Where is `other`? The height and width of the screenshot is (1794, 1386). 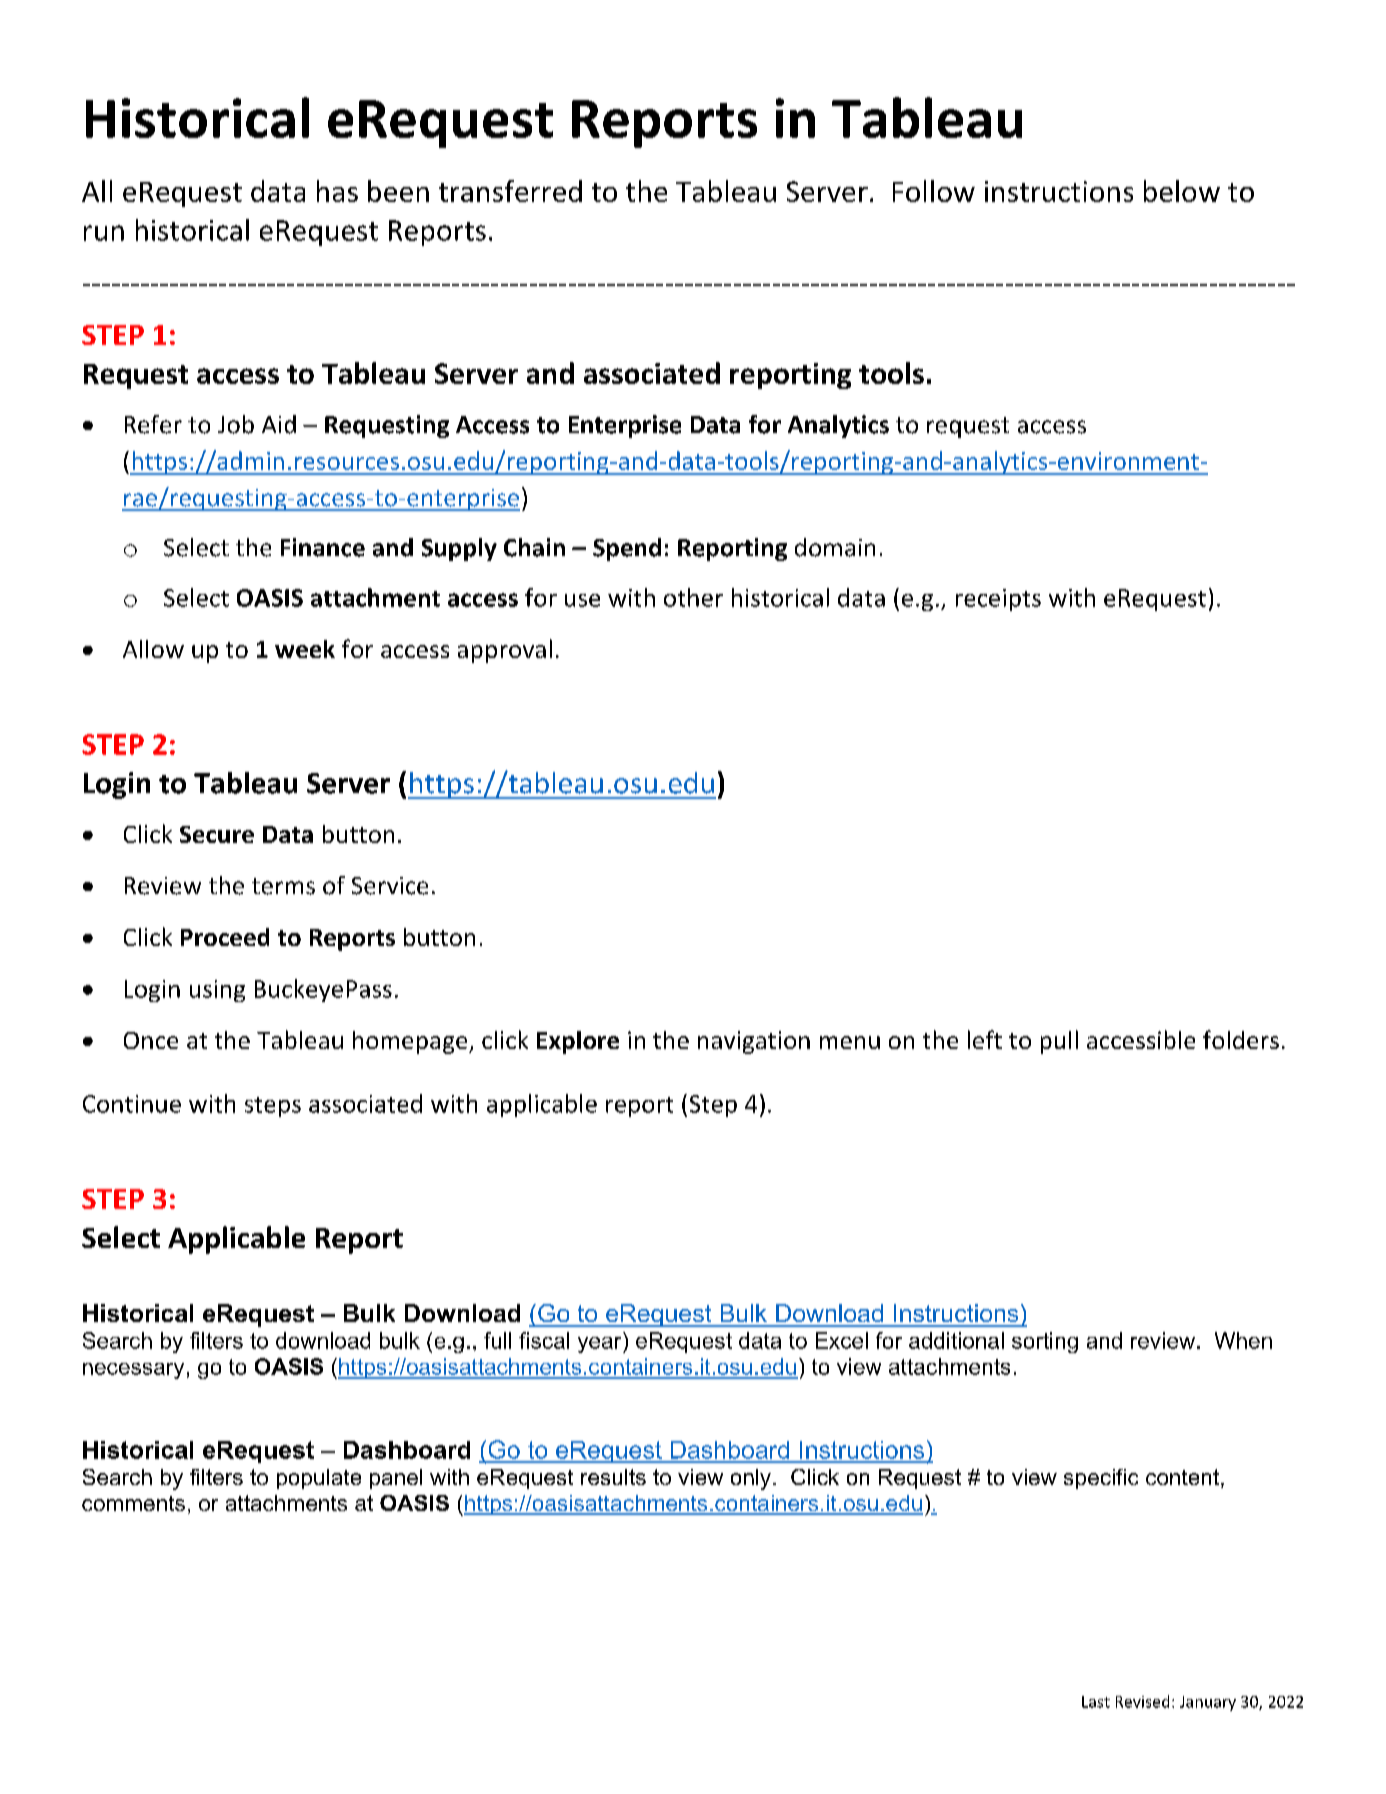 other is located at coordinates (693, 597).
